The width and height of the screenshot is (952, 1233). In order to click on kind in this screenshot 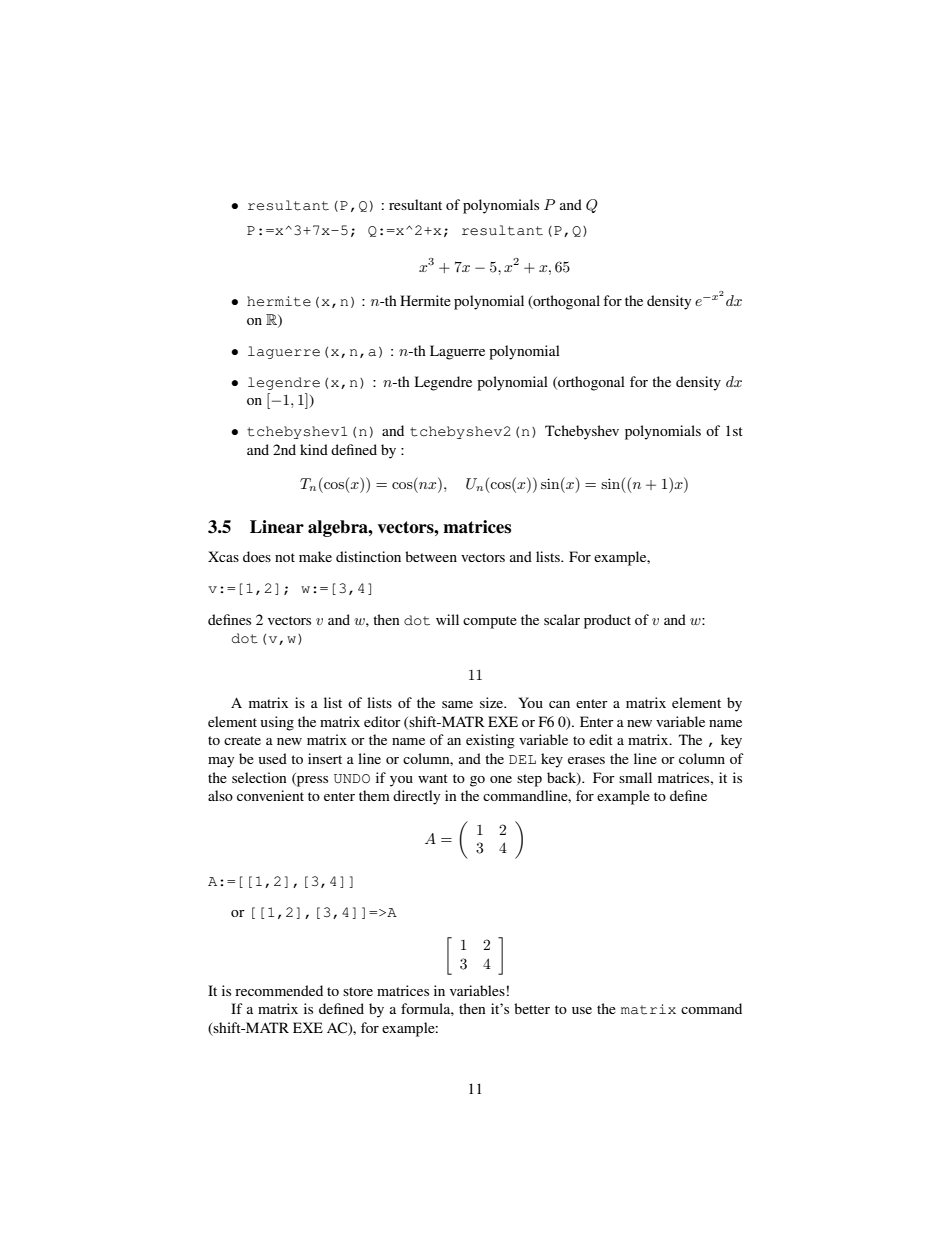, I will do `click(314, 449)`.
